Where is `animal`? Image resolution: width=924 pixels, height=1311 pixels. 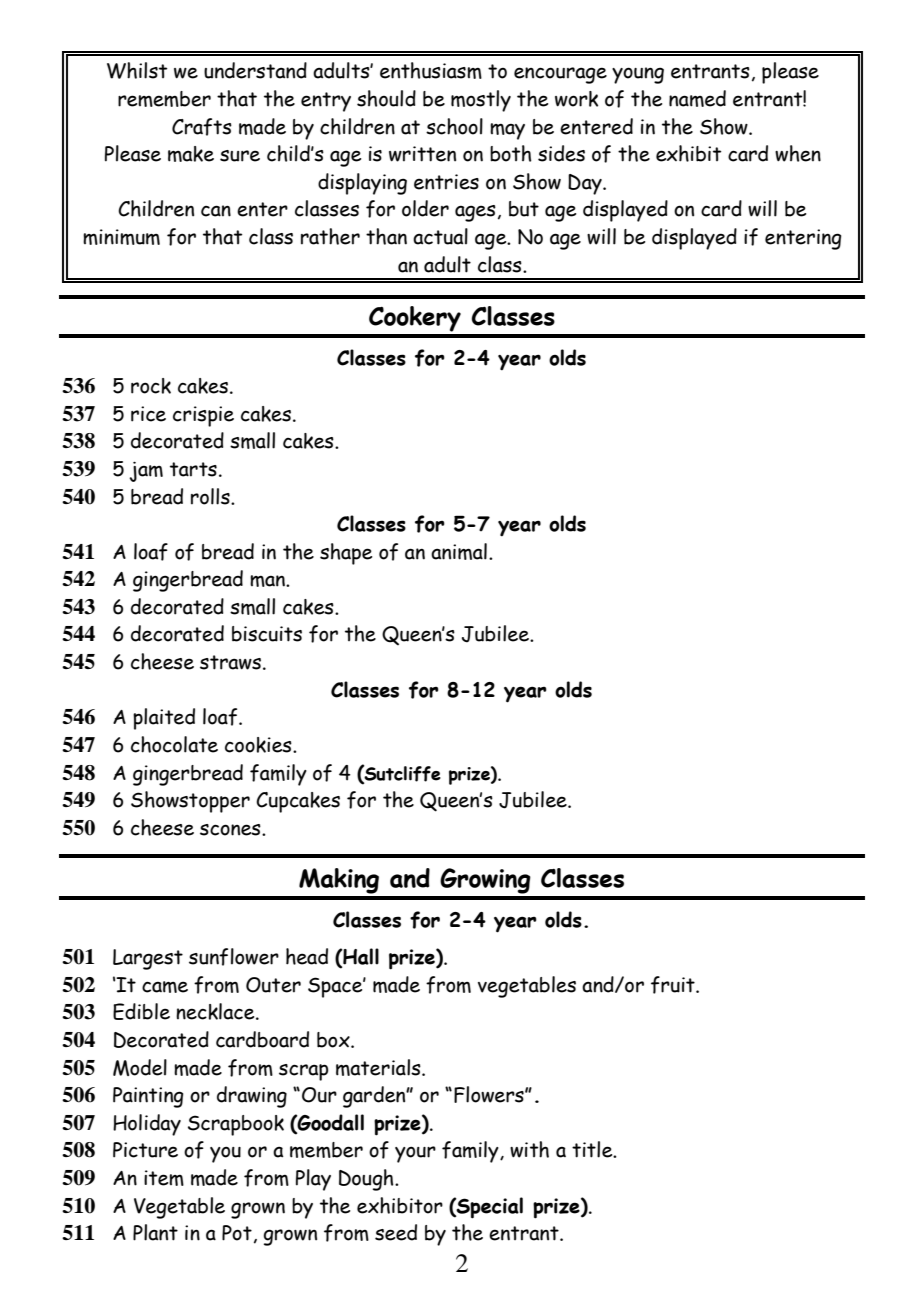
animal is located at coordinates (459, 551).
